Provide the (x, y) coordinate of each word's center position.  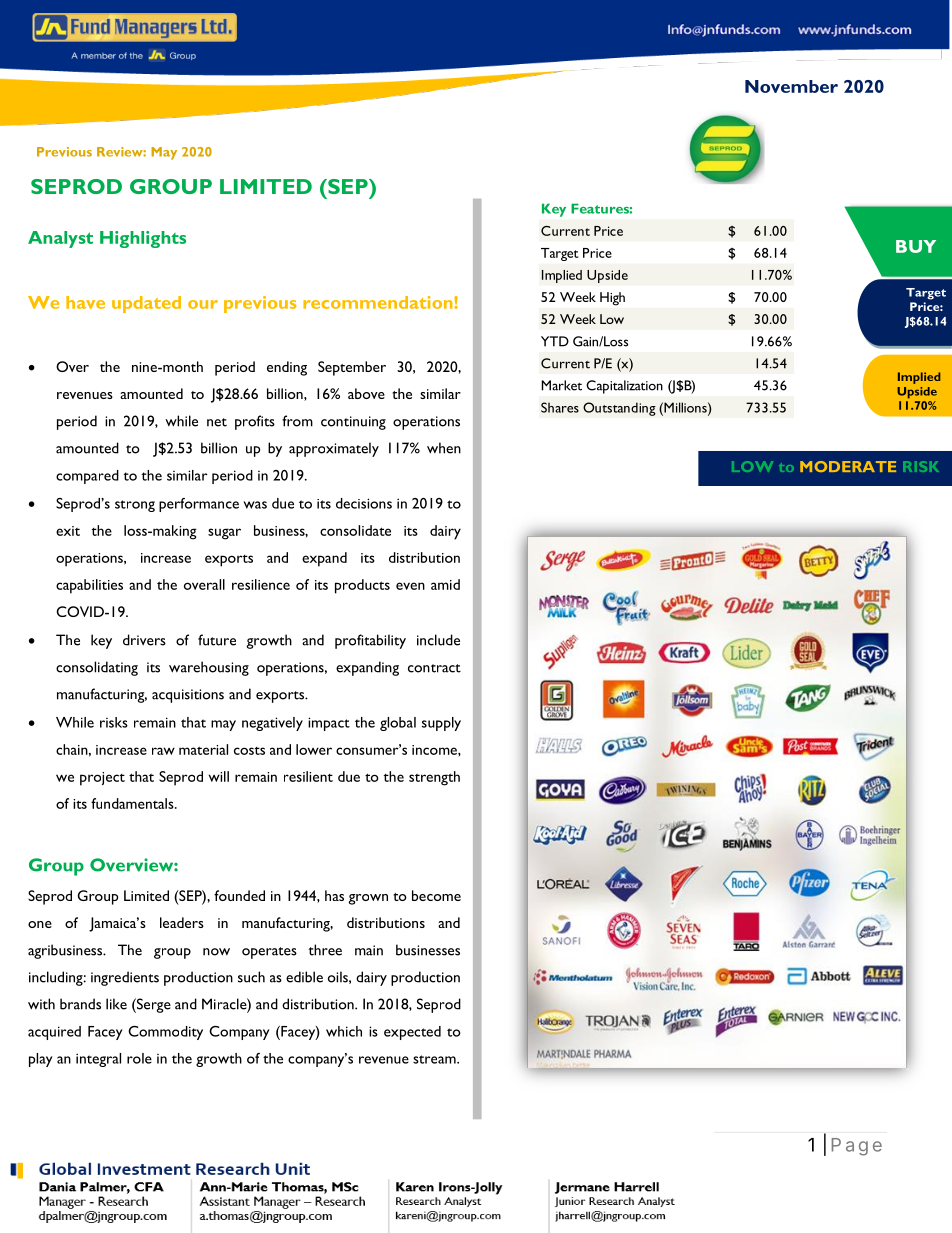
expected (412, 1033)
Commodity (165, 1033)
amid (445, 584)
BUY (916, 246)
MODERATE (848, 466)
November (791, 86)
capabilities (89, 586)
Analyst (60, 239)
